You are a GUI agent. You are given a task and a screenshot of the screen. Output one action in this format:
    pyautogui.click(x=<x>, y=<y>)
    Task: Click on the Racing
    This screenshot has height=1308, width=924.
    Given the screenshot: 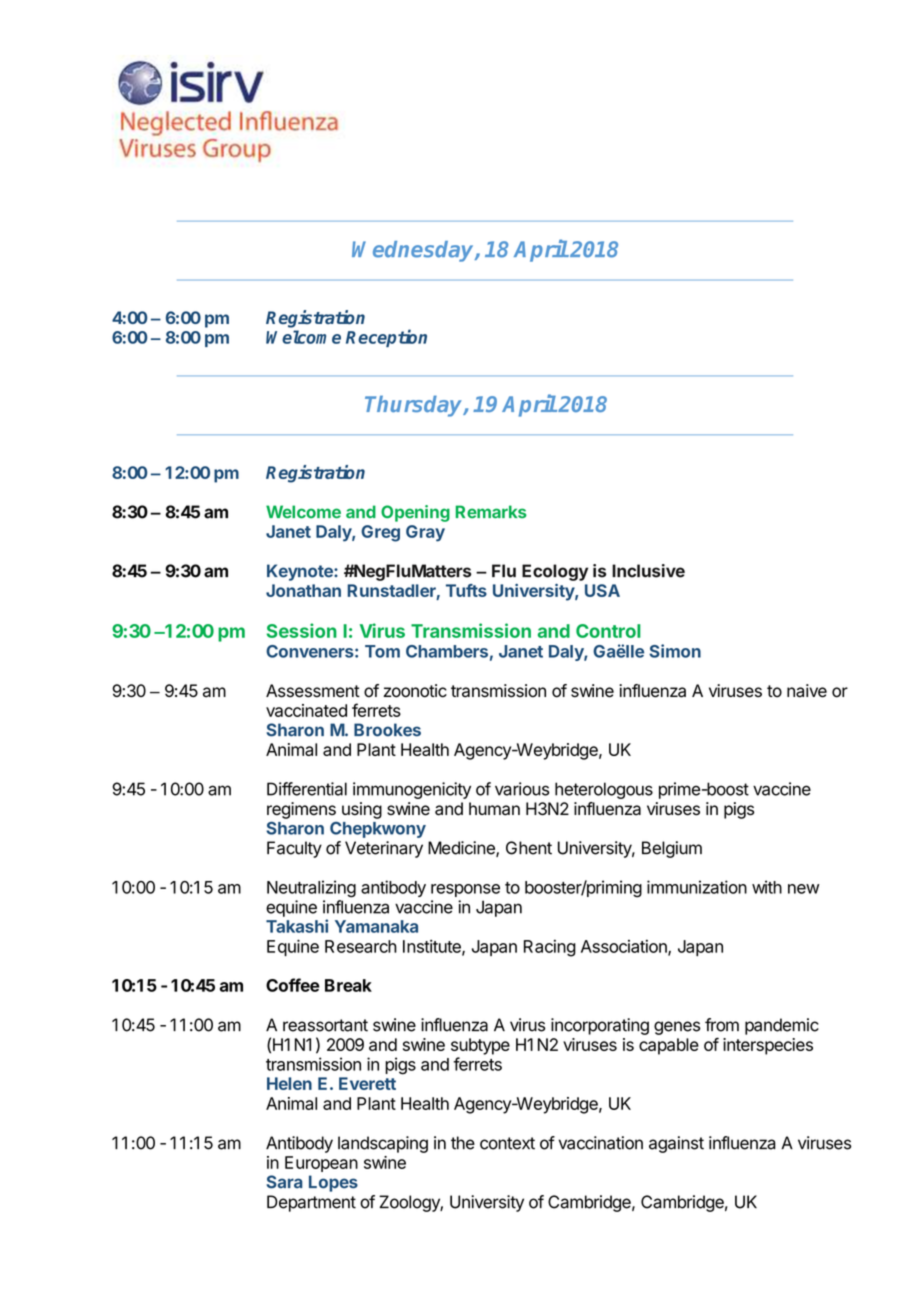 What is the action you would take?
    pyautogui.click(x=550, y=948)
